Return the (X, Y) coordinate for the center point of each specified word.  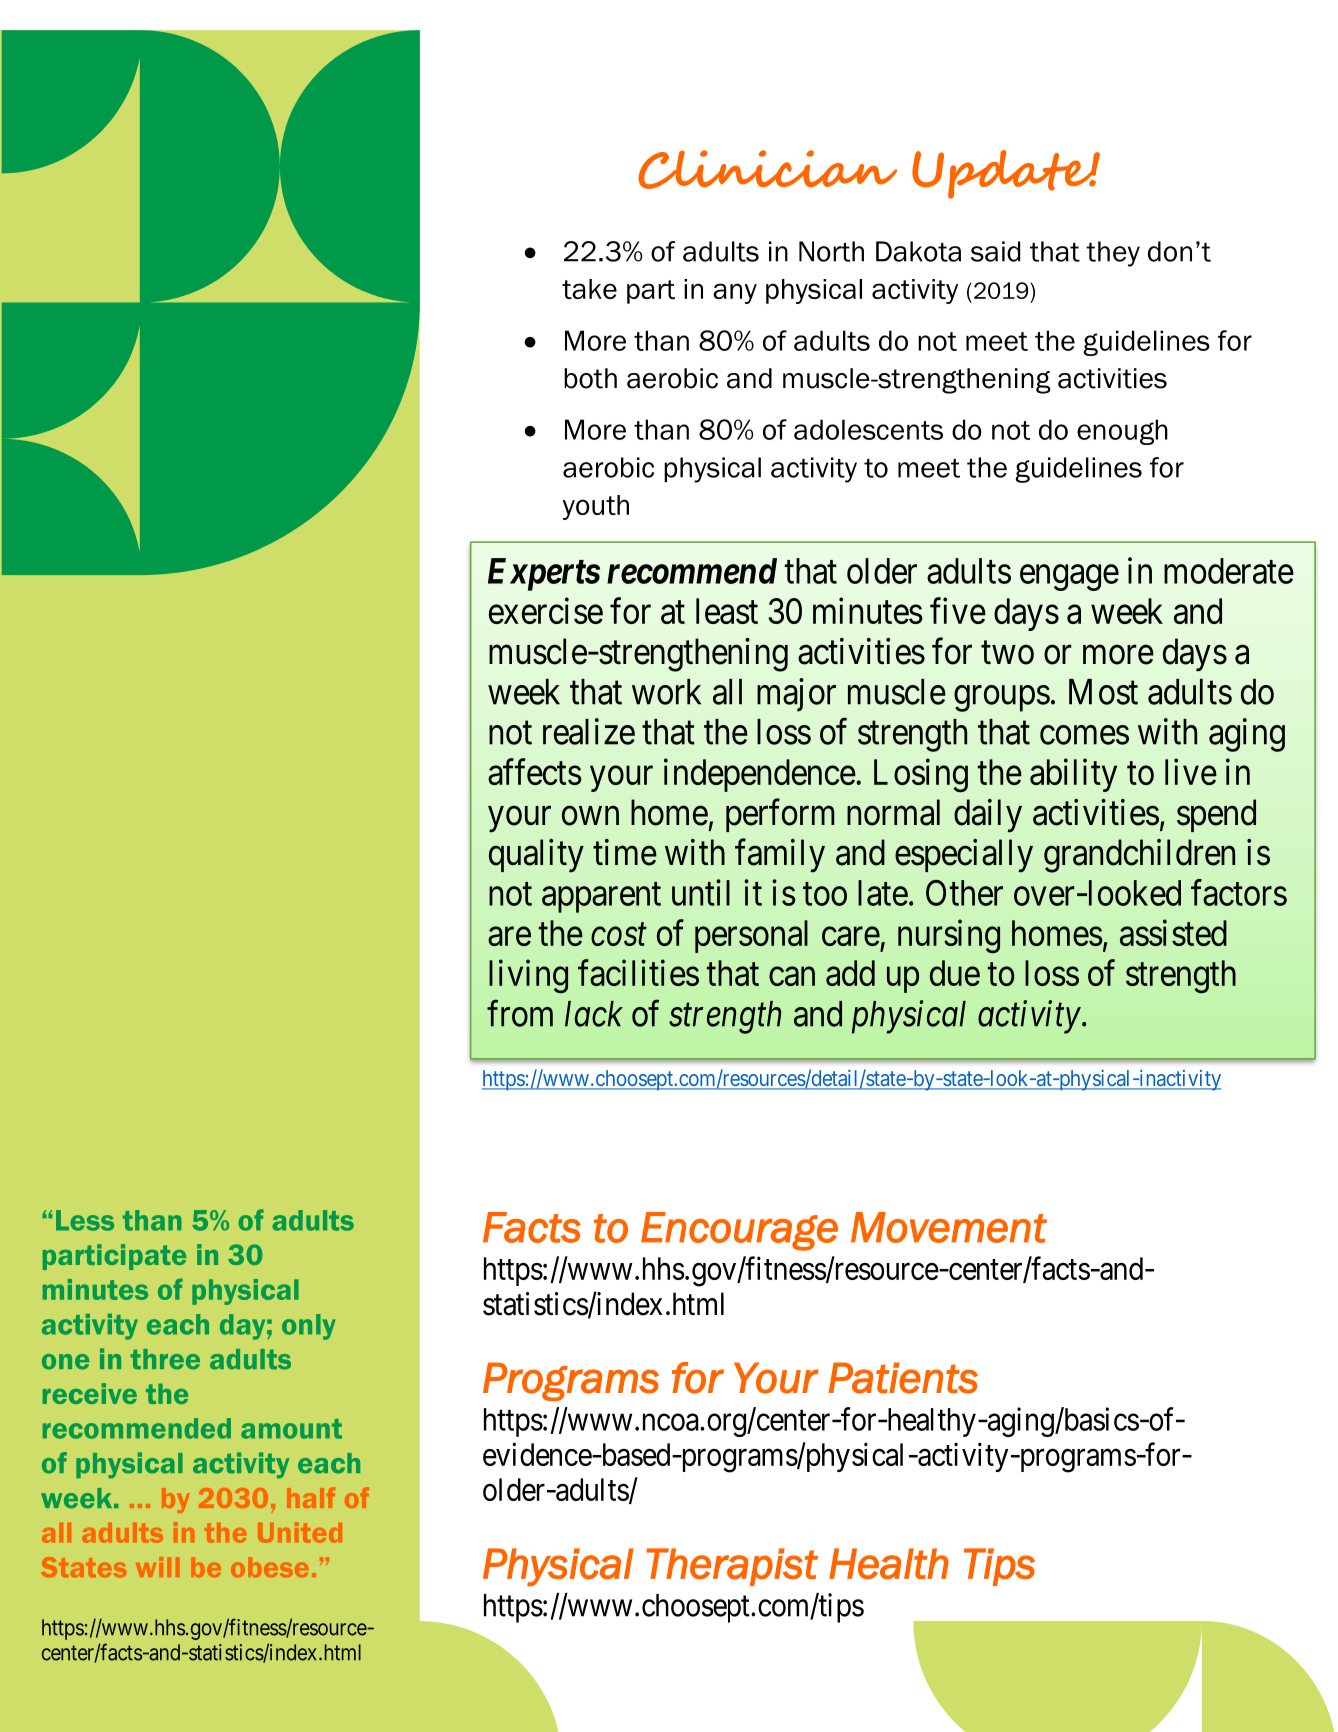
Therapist (732, 1567)
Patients (903, 1378)
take (589, 289)
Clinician (768, 169)
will (157, 1567)
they (1113, 254)
